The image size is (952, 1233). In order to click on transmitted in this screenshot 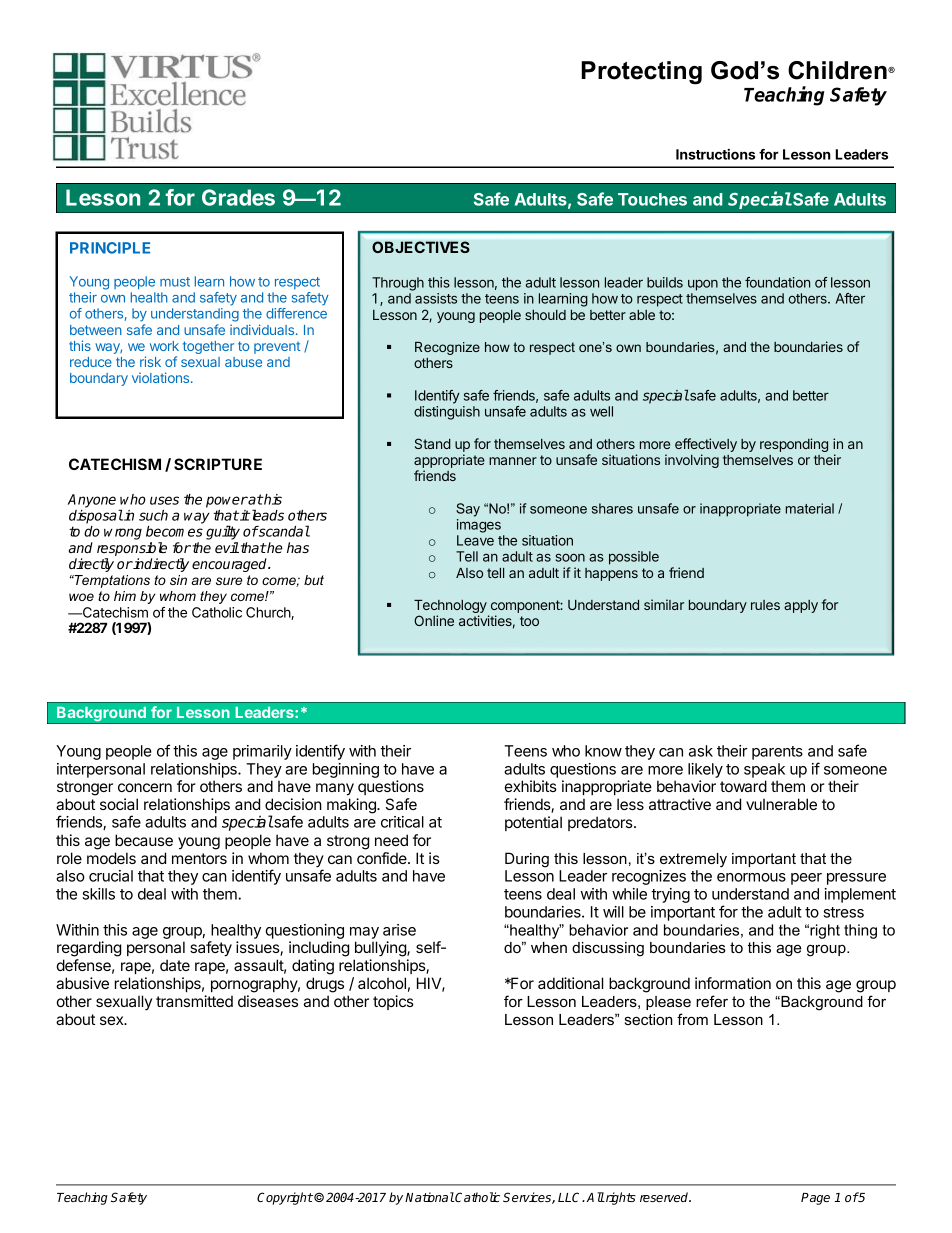, I will do `click(194, 1001)`.
